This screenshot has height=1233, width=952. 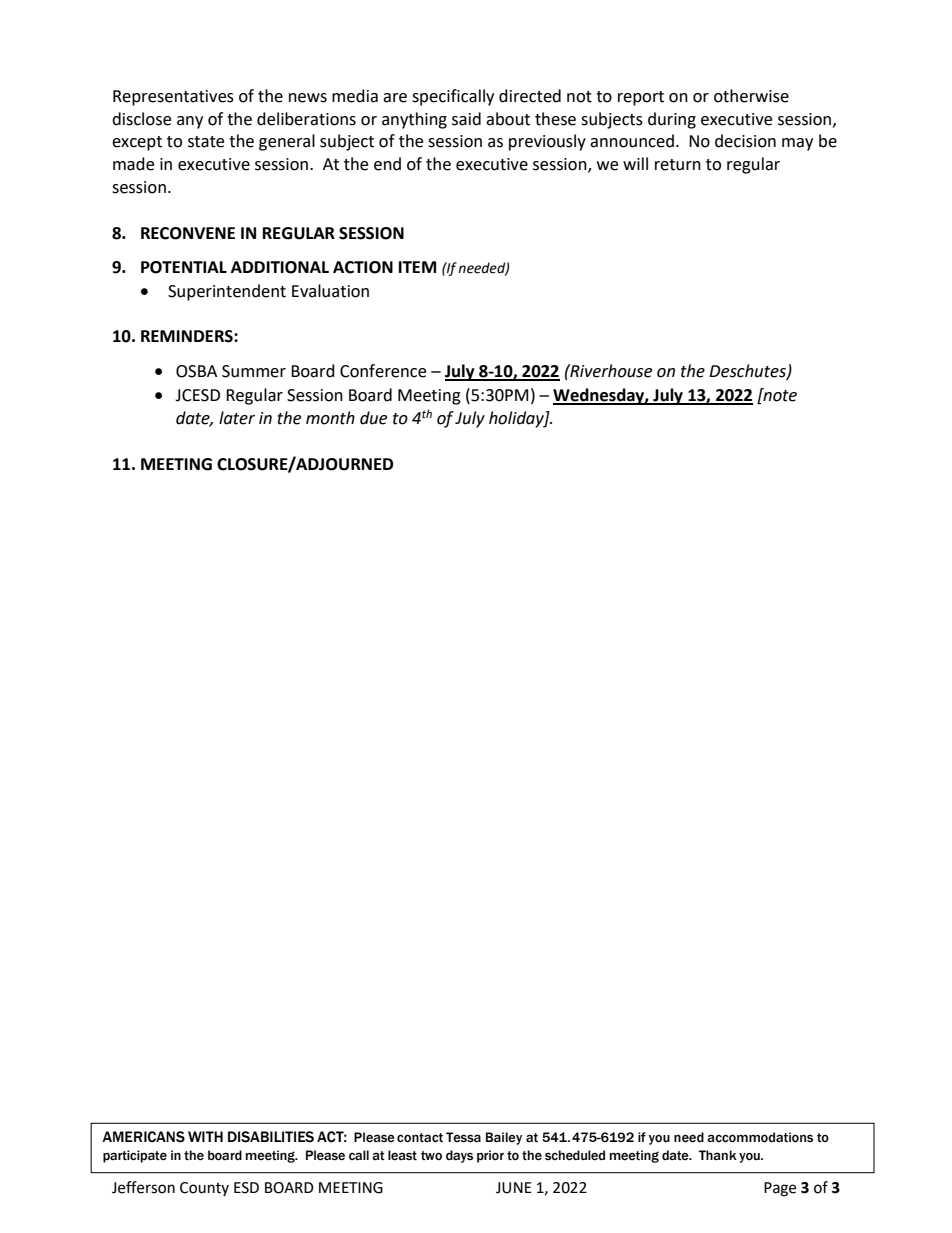 I want to click on decision, so click(x=745, y=141).
